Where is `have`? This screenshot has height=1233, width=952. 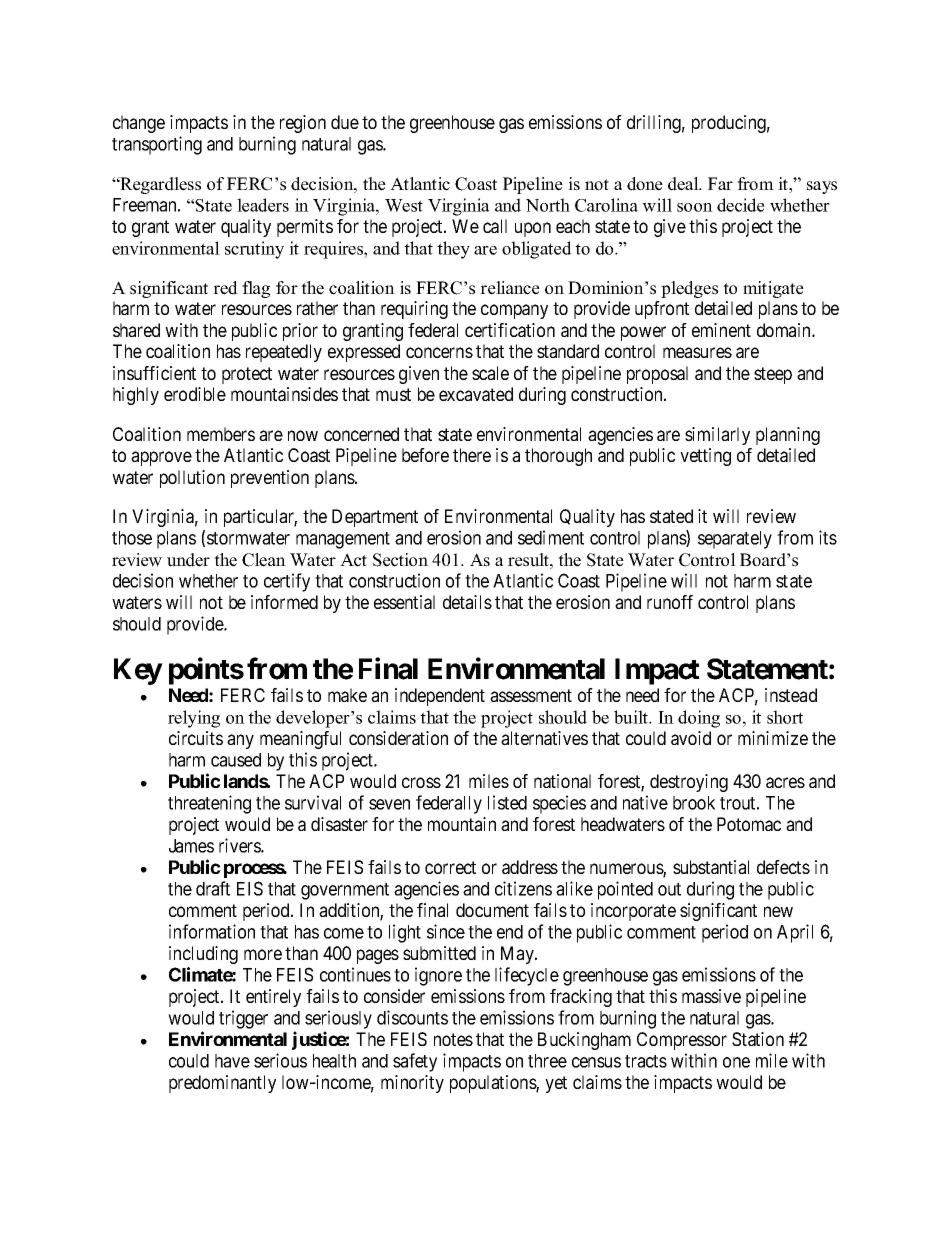
have is located at coordinates (232, 1061).
